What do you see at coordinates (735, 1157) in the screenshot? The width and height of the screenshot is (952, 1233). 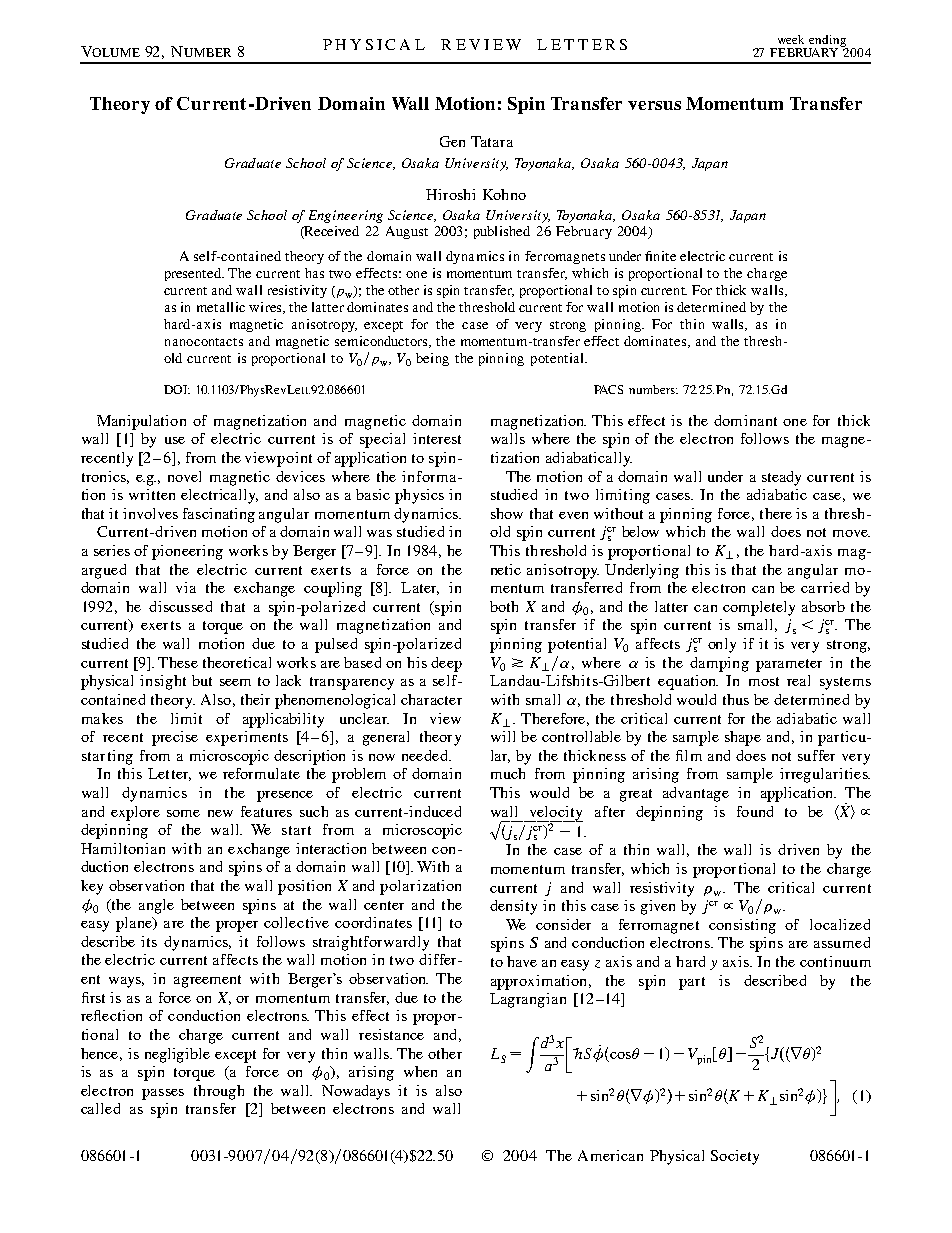 I see `Society` at bounding box center [735, 1157].
